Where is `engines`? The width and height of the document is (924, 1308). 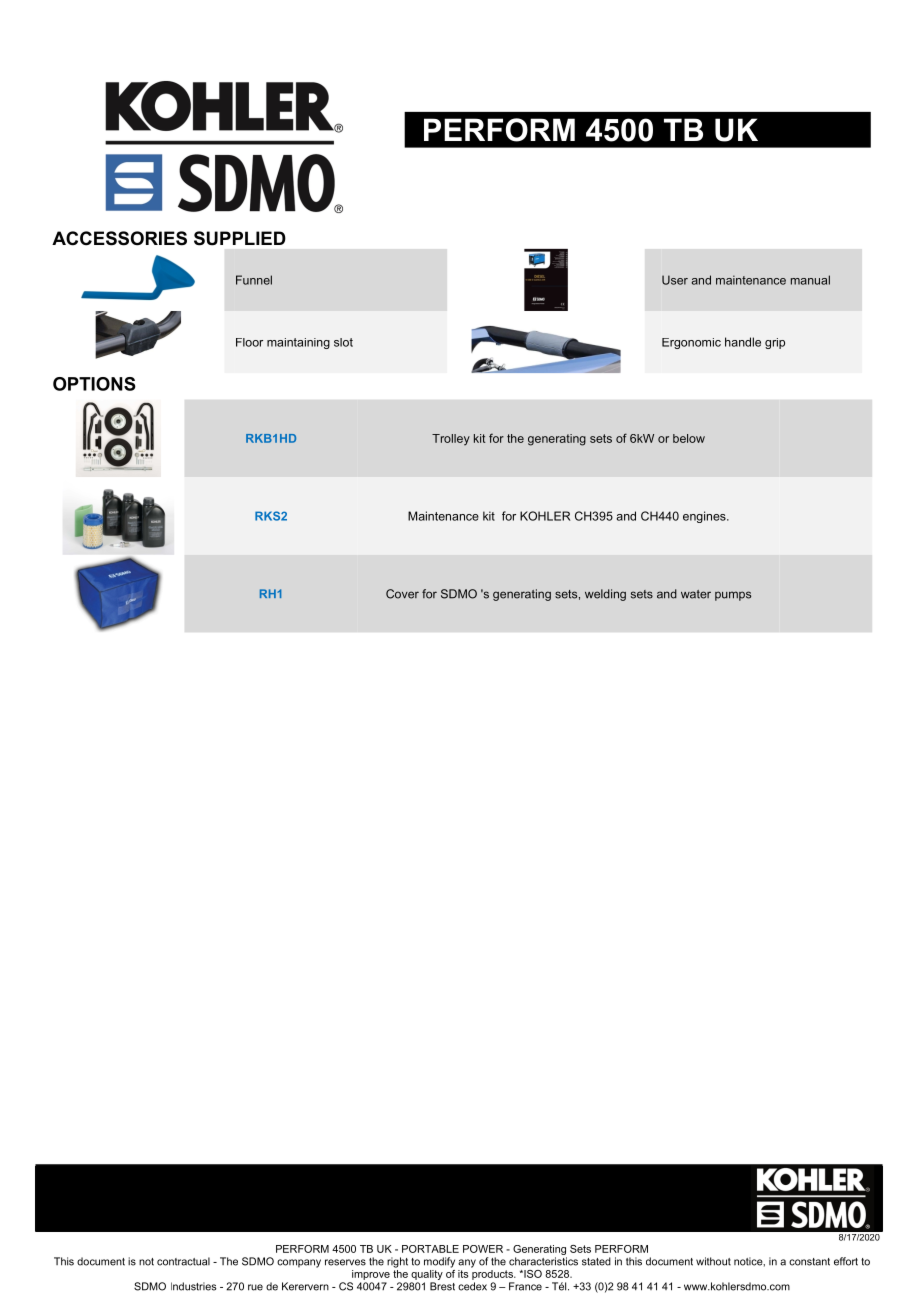
engines is located at coordinates (705, 517).
